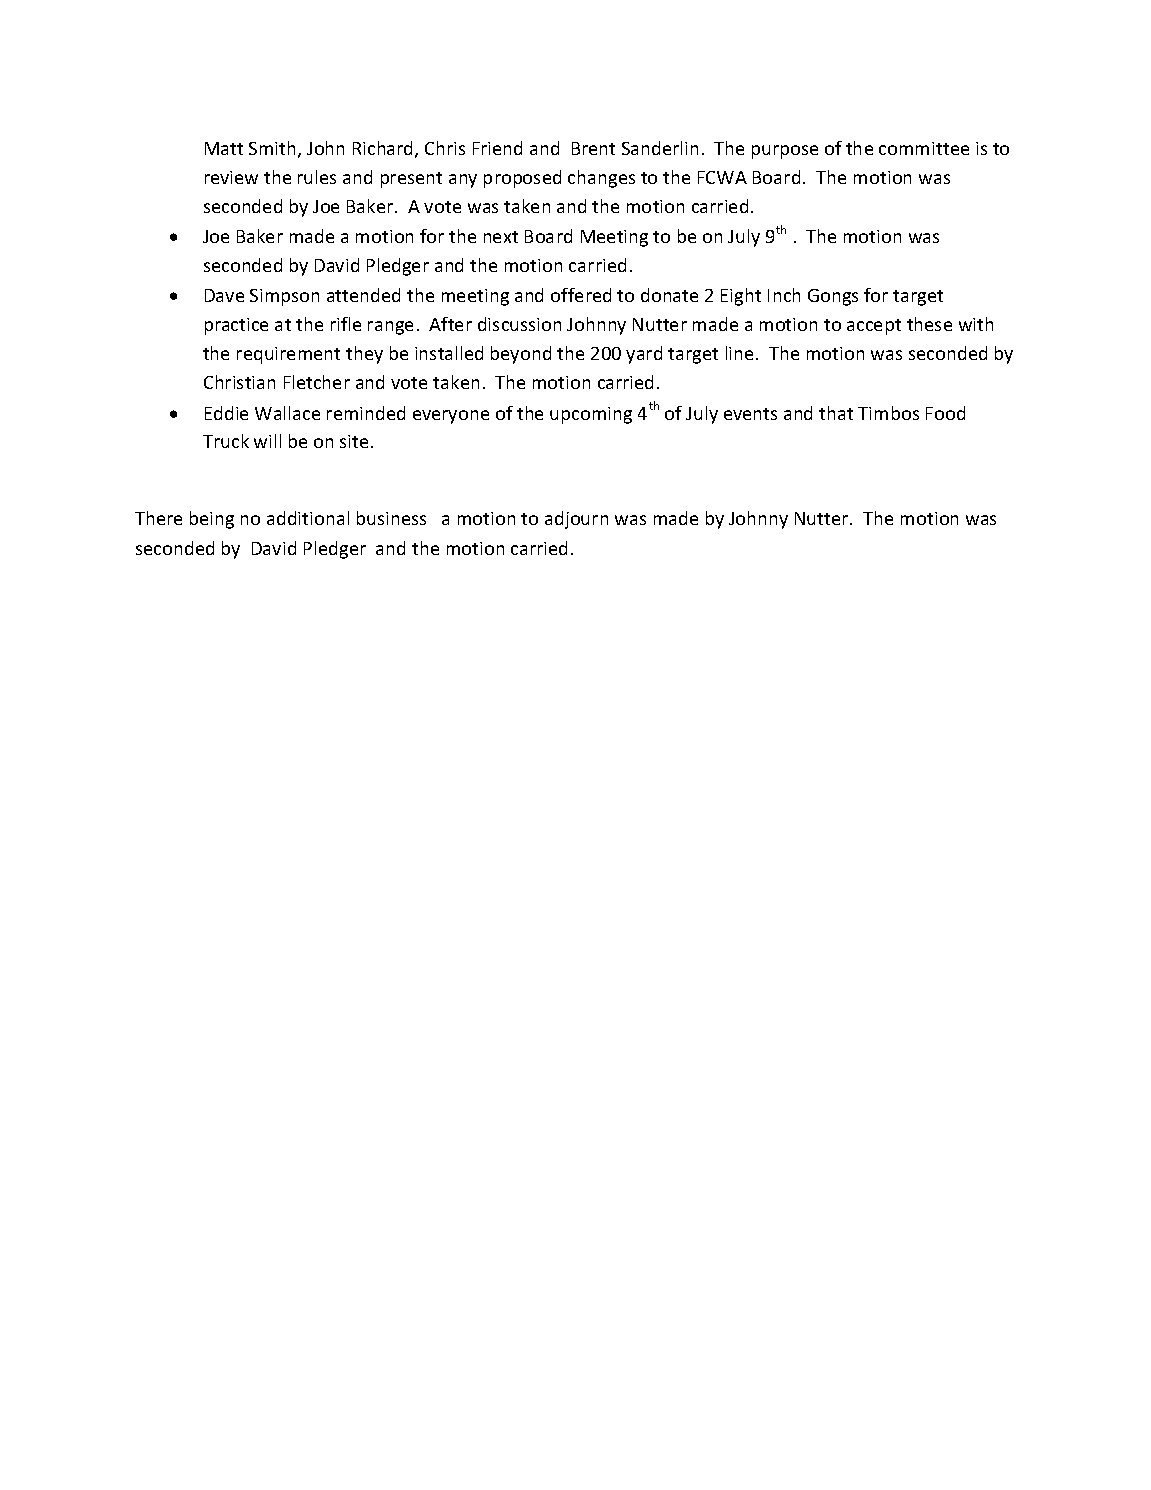 The height and width of the page is (1490, 1151). I want to click on additional, so click(308, 518).
